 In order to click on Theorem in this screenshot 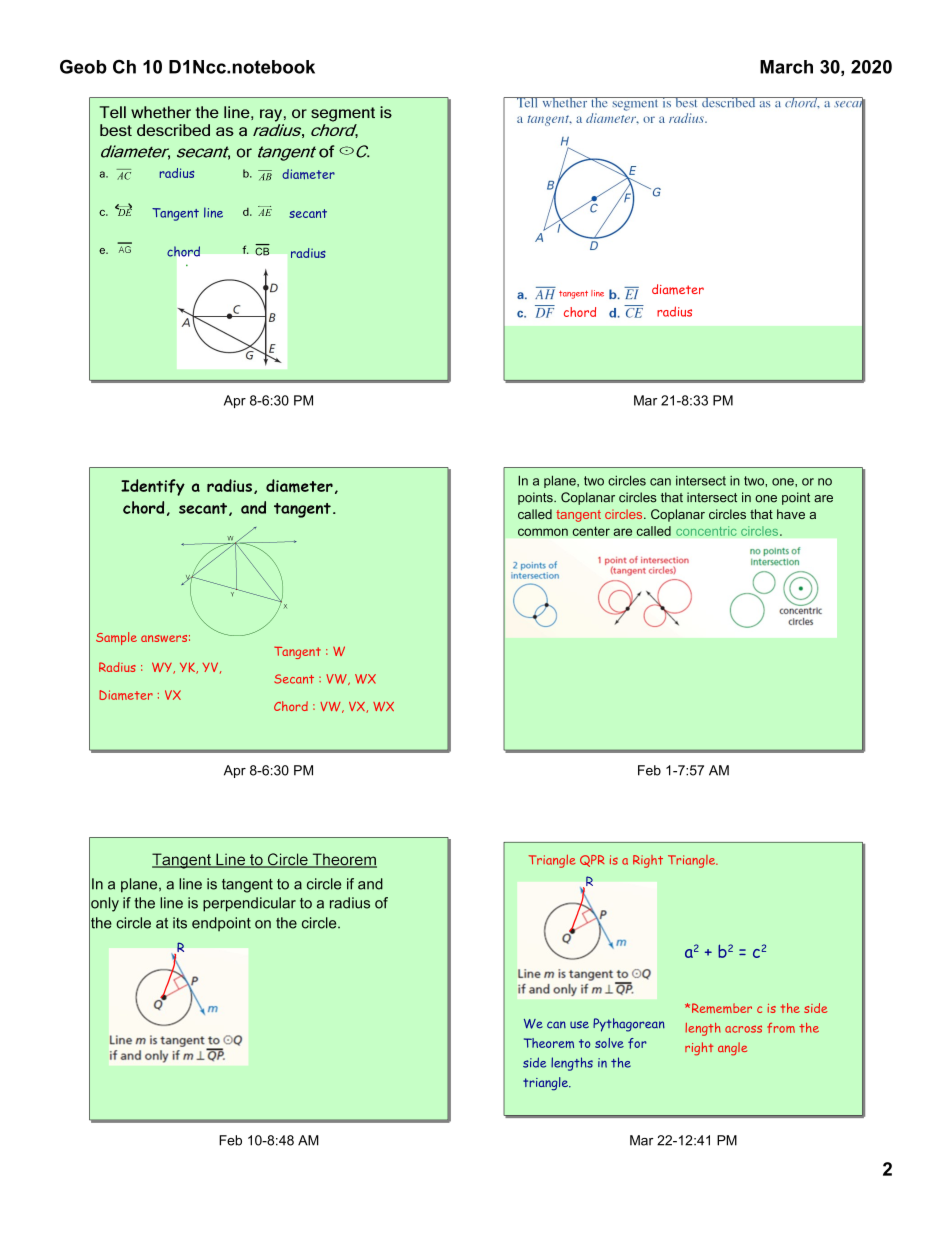, I will do `click(549, 1043)`.
